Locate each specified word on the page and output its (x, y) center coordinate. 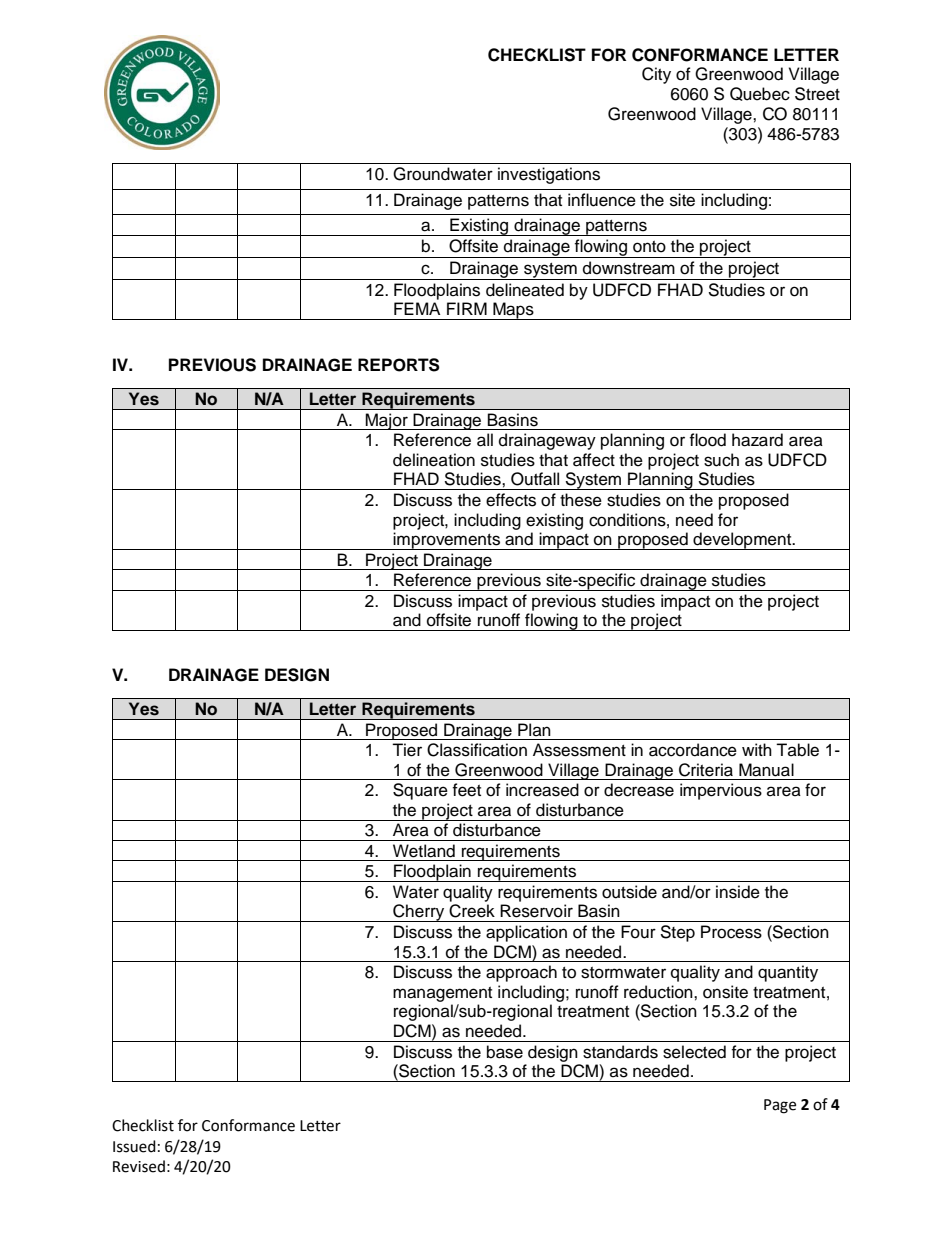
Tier (407, 750)
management (442, 994)
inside (738, 892)
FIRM (467, 308)
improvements (446, 541)
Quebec (760, 94)
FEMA (417, 308)
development (742, 541)
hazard (757, 440)
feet (466, 790)
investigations (549, 175)
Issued (134, 1146)
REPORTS (399, 365)
